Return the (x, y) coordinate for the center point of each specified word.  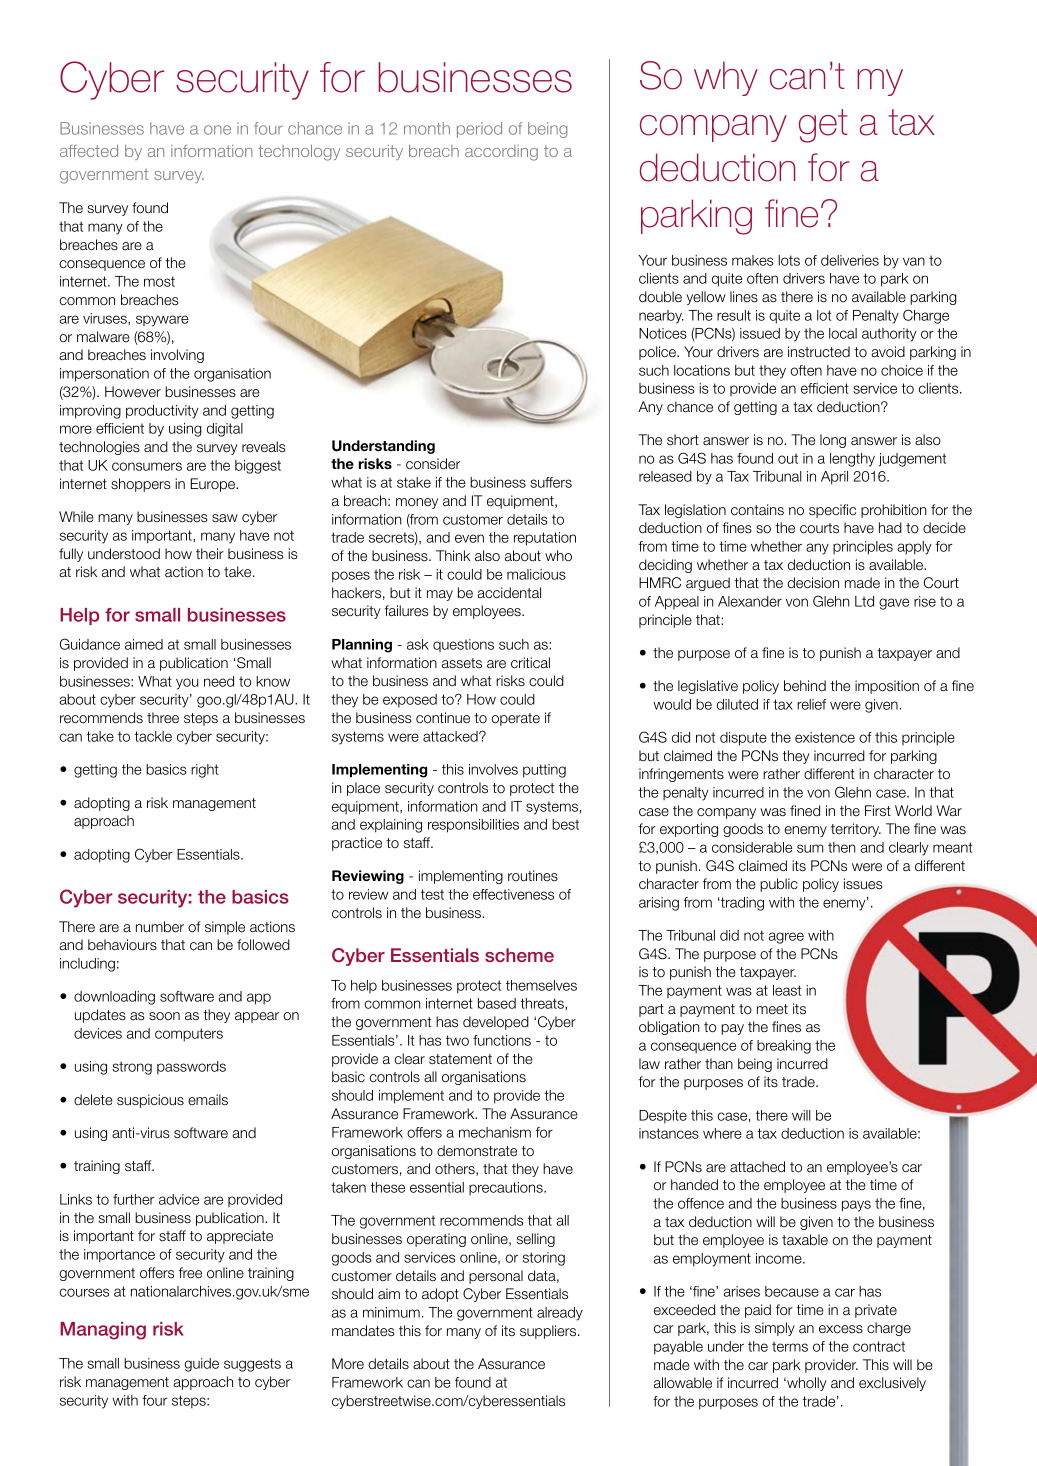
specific (832, 511)
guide (201, 1365)
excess (841, 1329)
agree (786, 938)
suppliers (549, 1332)
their (210, 553)
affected (89, 151)
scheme (519, 955)
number (160, 927)
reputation (545, 539)
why (726, 78)
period (479, 130)
